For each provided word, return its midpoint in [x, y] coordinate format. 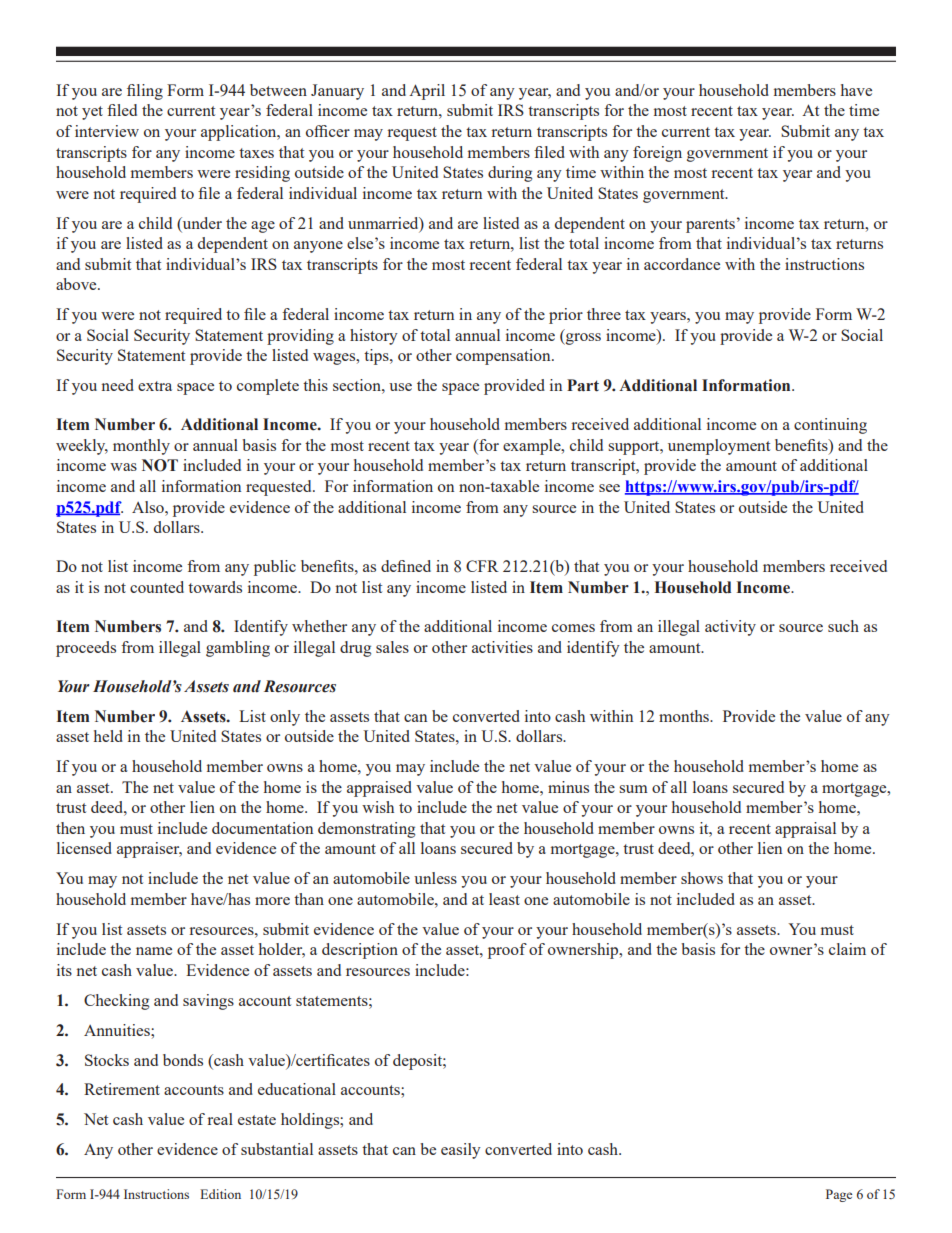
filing [145, 92]
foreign [657, 154]
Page [839, 1195]
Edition [220, 1194]
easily [461, 1151]
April [427, 92]
